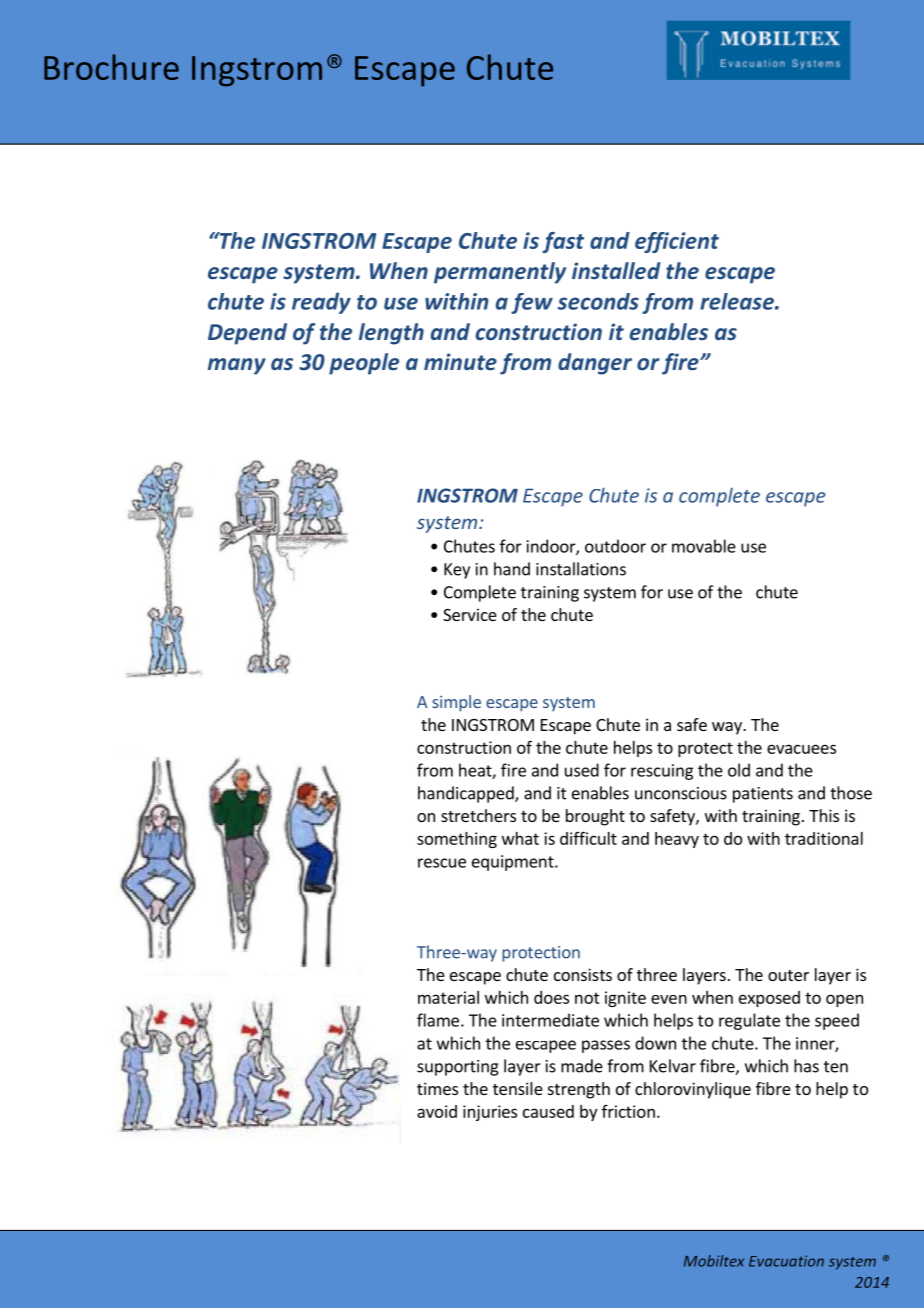  I want to click on few, so click(532, 303).
